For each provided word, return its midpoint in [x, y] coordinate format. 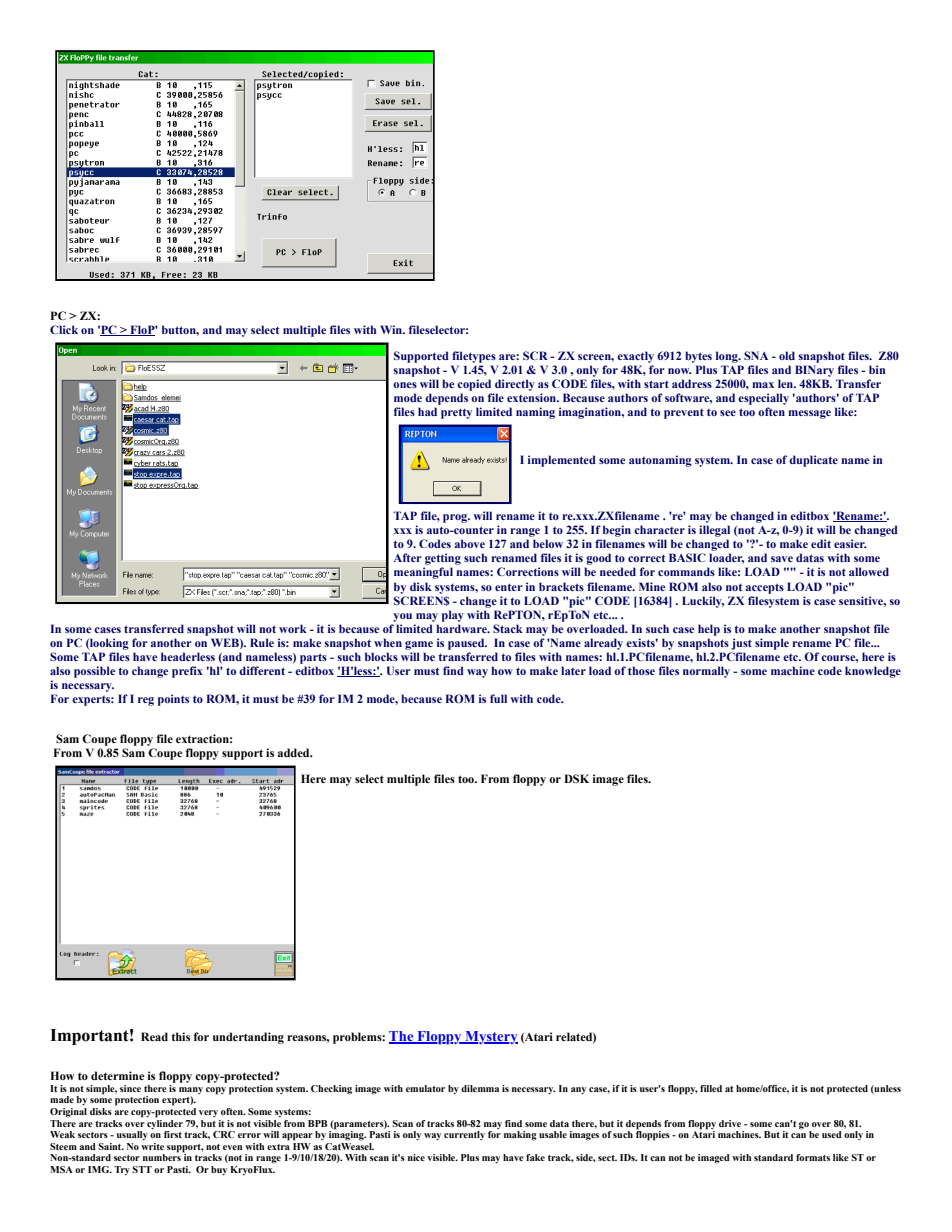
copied [474, 385]
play [453, 616]
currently [464, 1135]
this [180, 1036]
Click [64, 329]
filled [711, 1088]
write [152, 1146]
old [787, 355]
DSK [576, 778]
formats [813, 1157]
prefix [187, 672]
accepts [765, 588]
